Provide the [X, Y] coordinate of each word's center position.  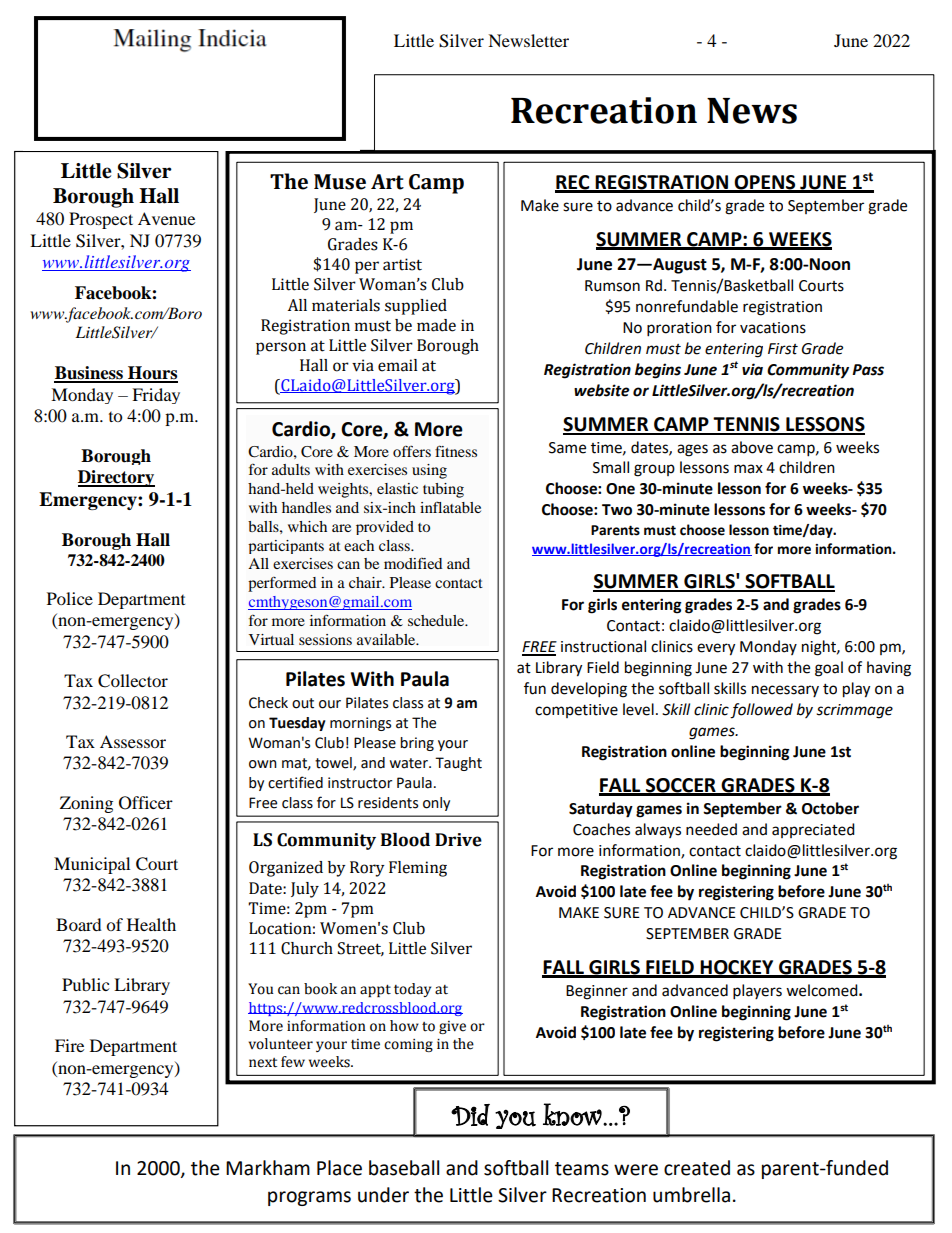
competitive [576, 711]
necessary [785, 691]
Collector [133, 681]
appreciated [813, 830]
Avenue [166, 218]
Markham [268, 1168]
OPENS [765, 183]
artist [402, 264]
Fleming [418, 869]
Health [151, 924]
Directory [116, 478]
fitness [456, 451]
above [752, 447]
